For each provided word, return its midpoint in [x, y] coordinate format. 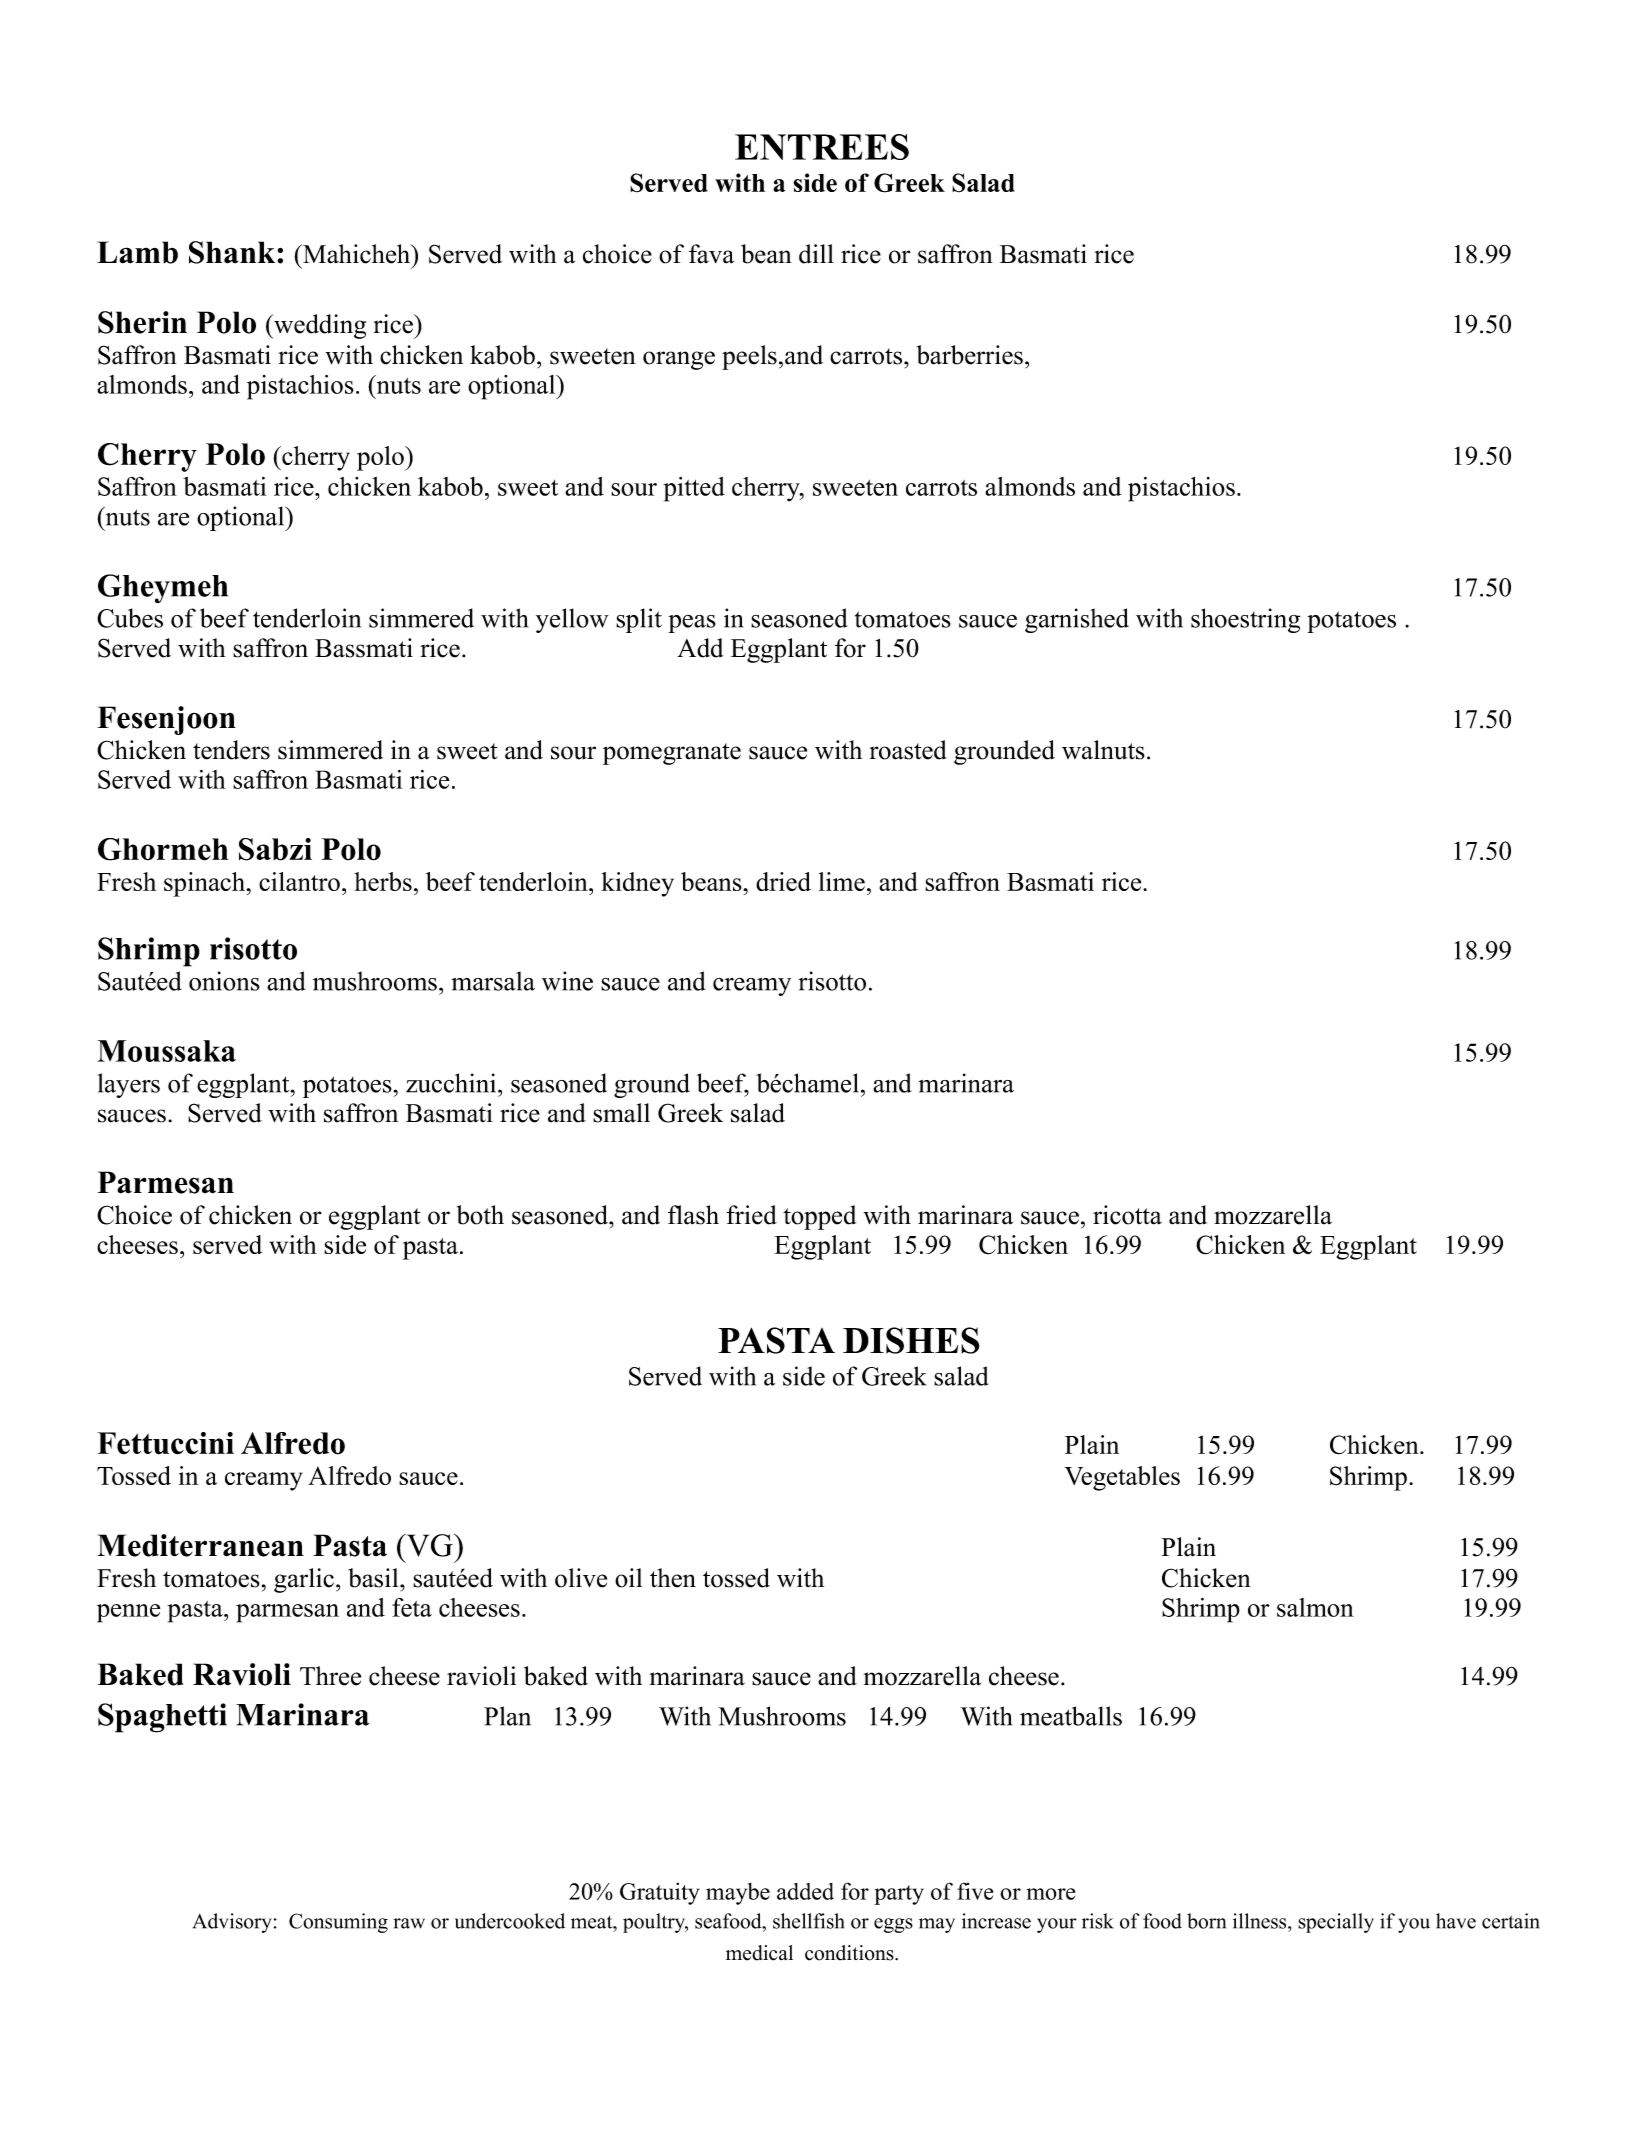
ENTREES [822, 147]
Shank [233, 252]
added [805, 1891]
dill [816, 254]
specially [1336, 1923]
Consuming [338, 1923]
